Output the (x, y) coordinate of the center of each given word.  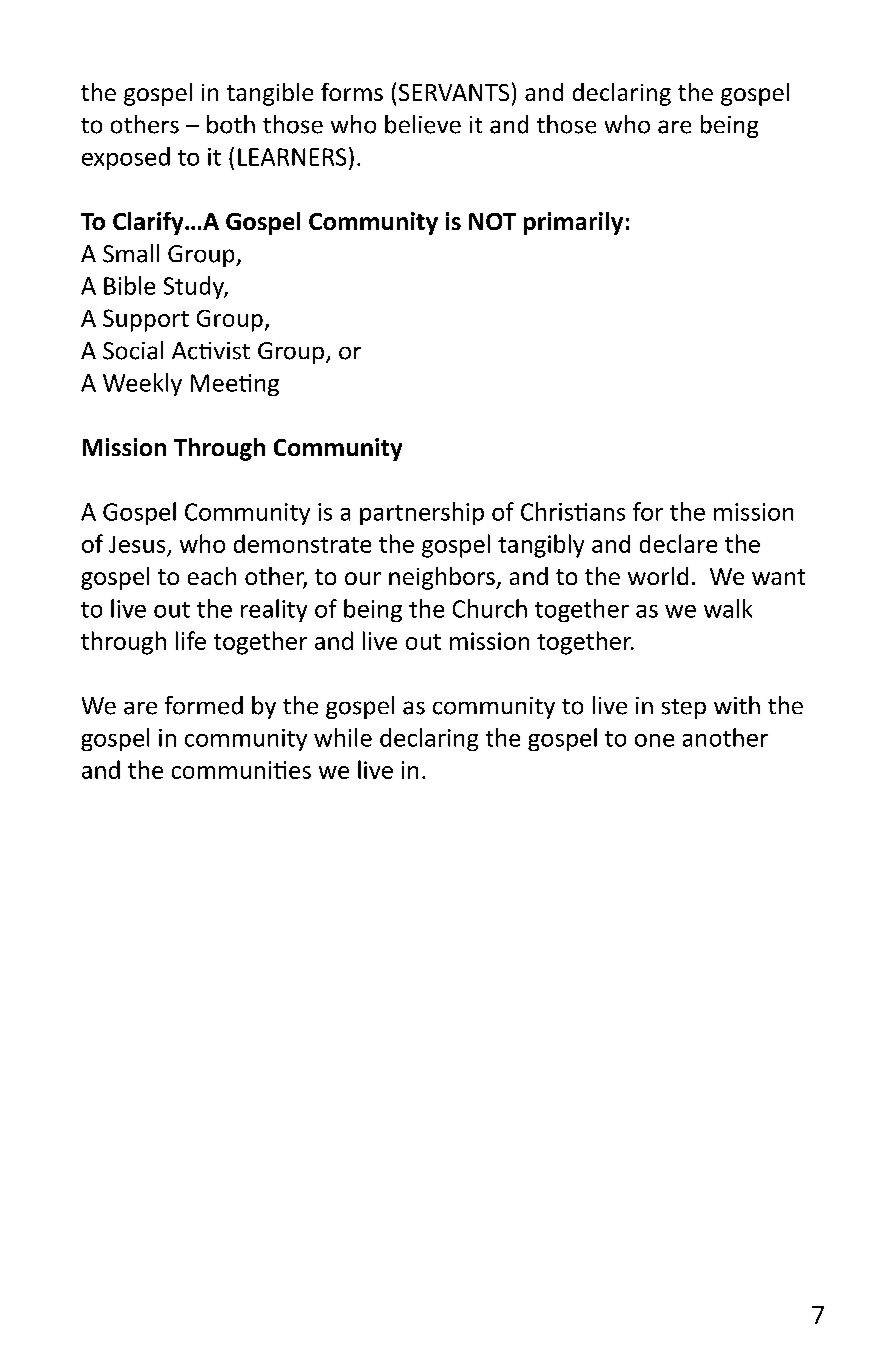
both (231, 124)
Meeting (235, 385)
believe (423, 124)
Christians (573, 511)
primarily (573, 223)
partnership (422, 513)
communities (241, 770)
